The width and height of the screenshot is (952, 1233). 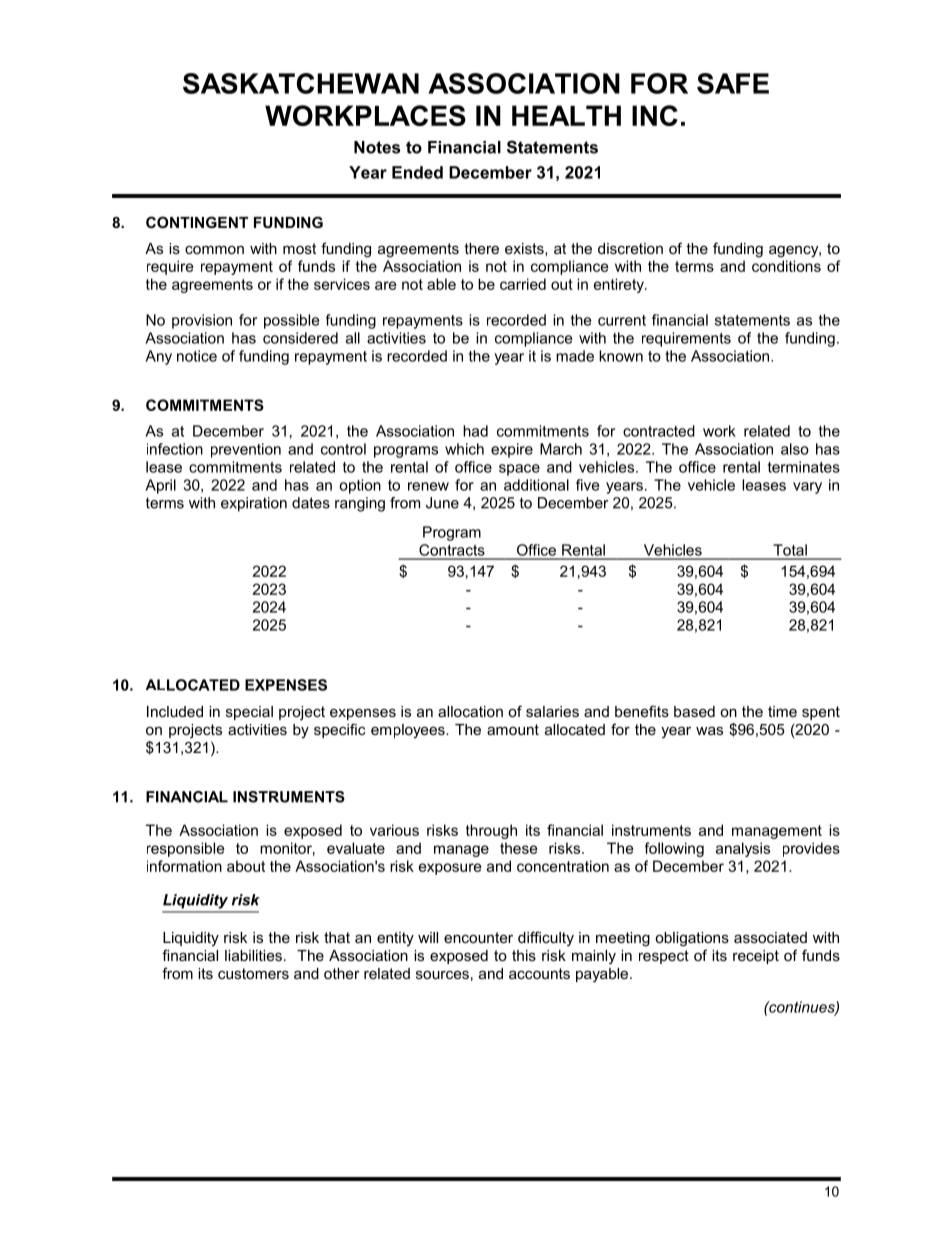 I want to click on HEALTH, so click(x=566, y=115).
